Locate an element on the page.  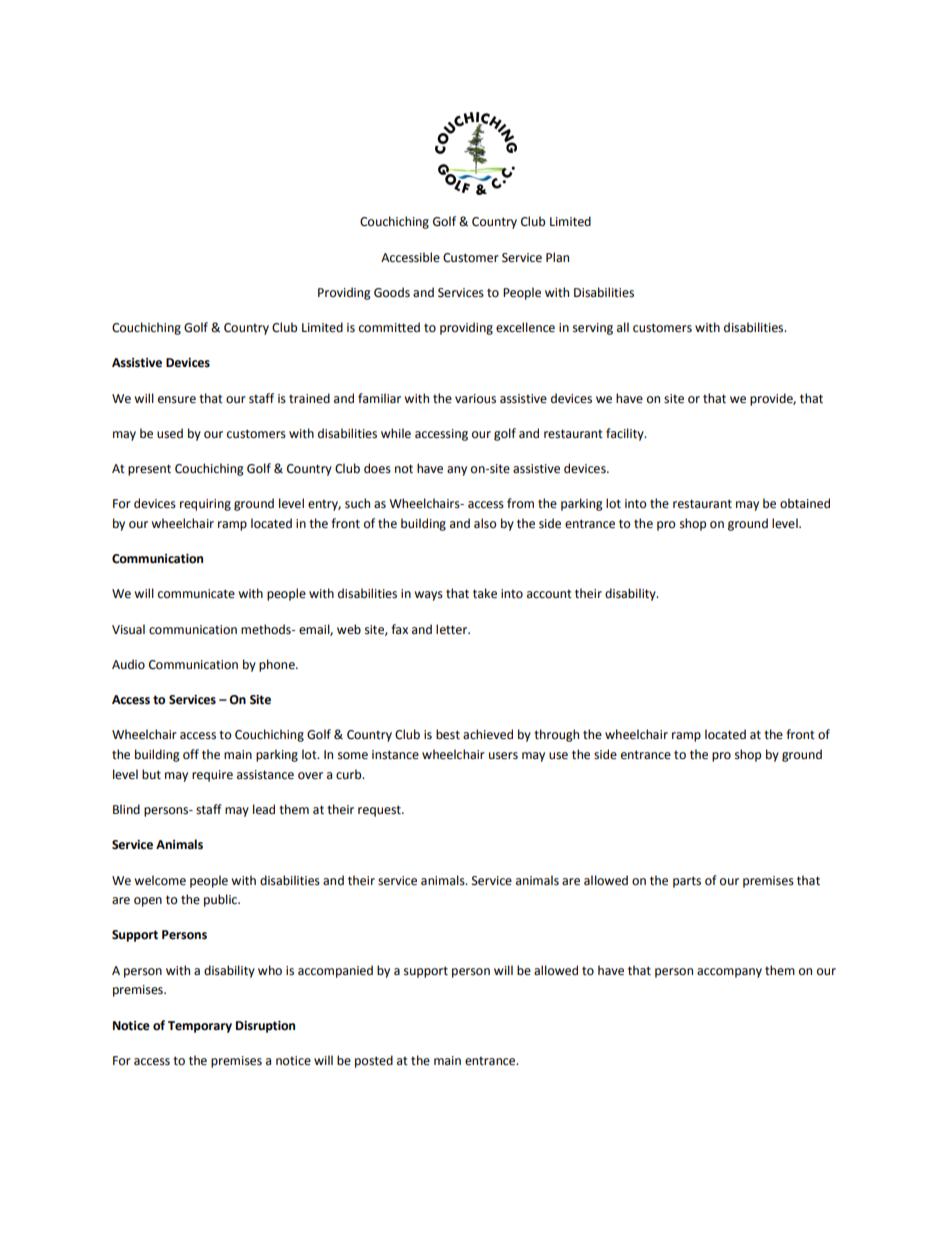
serving is located at coordinates (593, 329).
